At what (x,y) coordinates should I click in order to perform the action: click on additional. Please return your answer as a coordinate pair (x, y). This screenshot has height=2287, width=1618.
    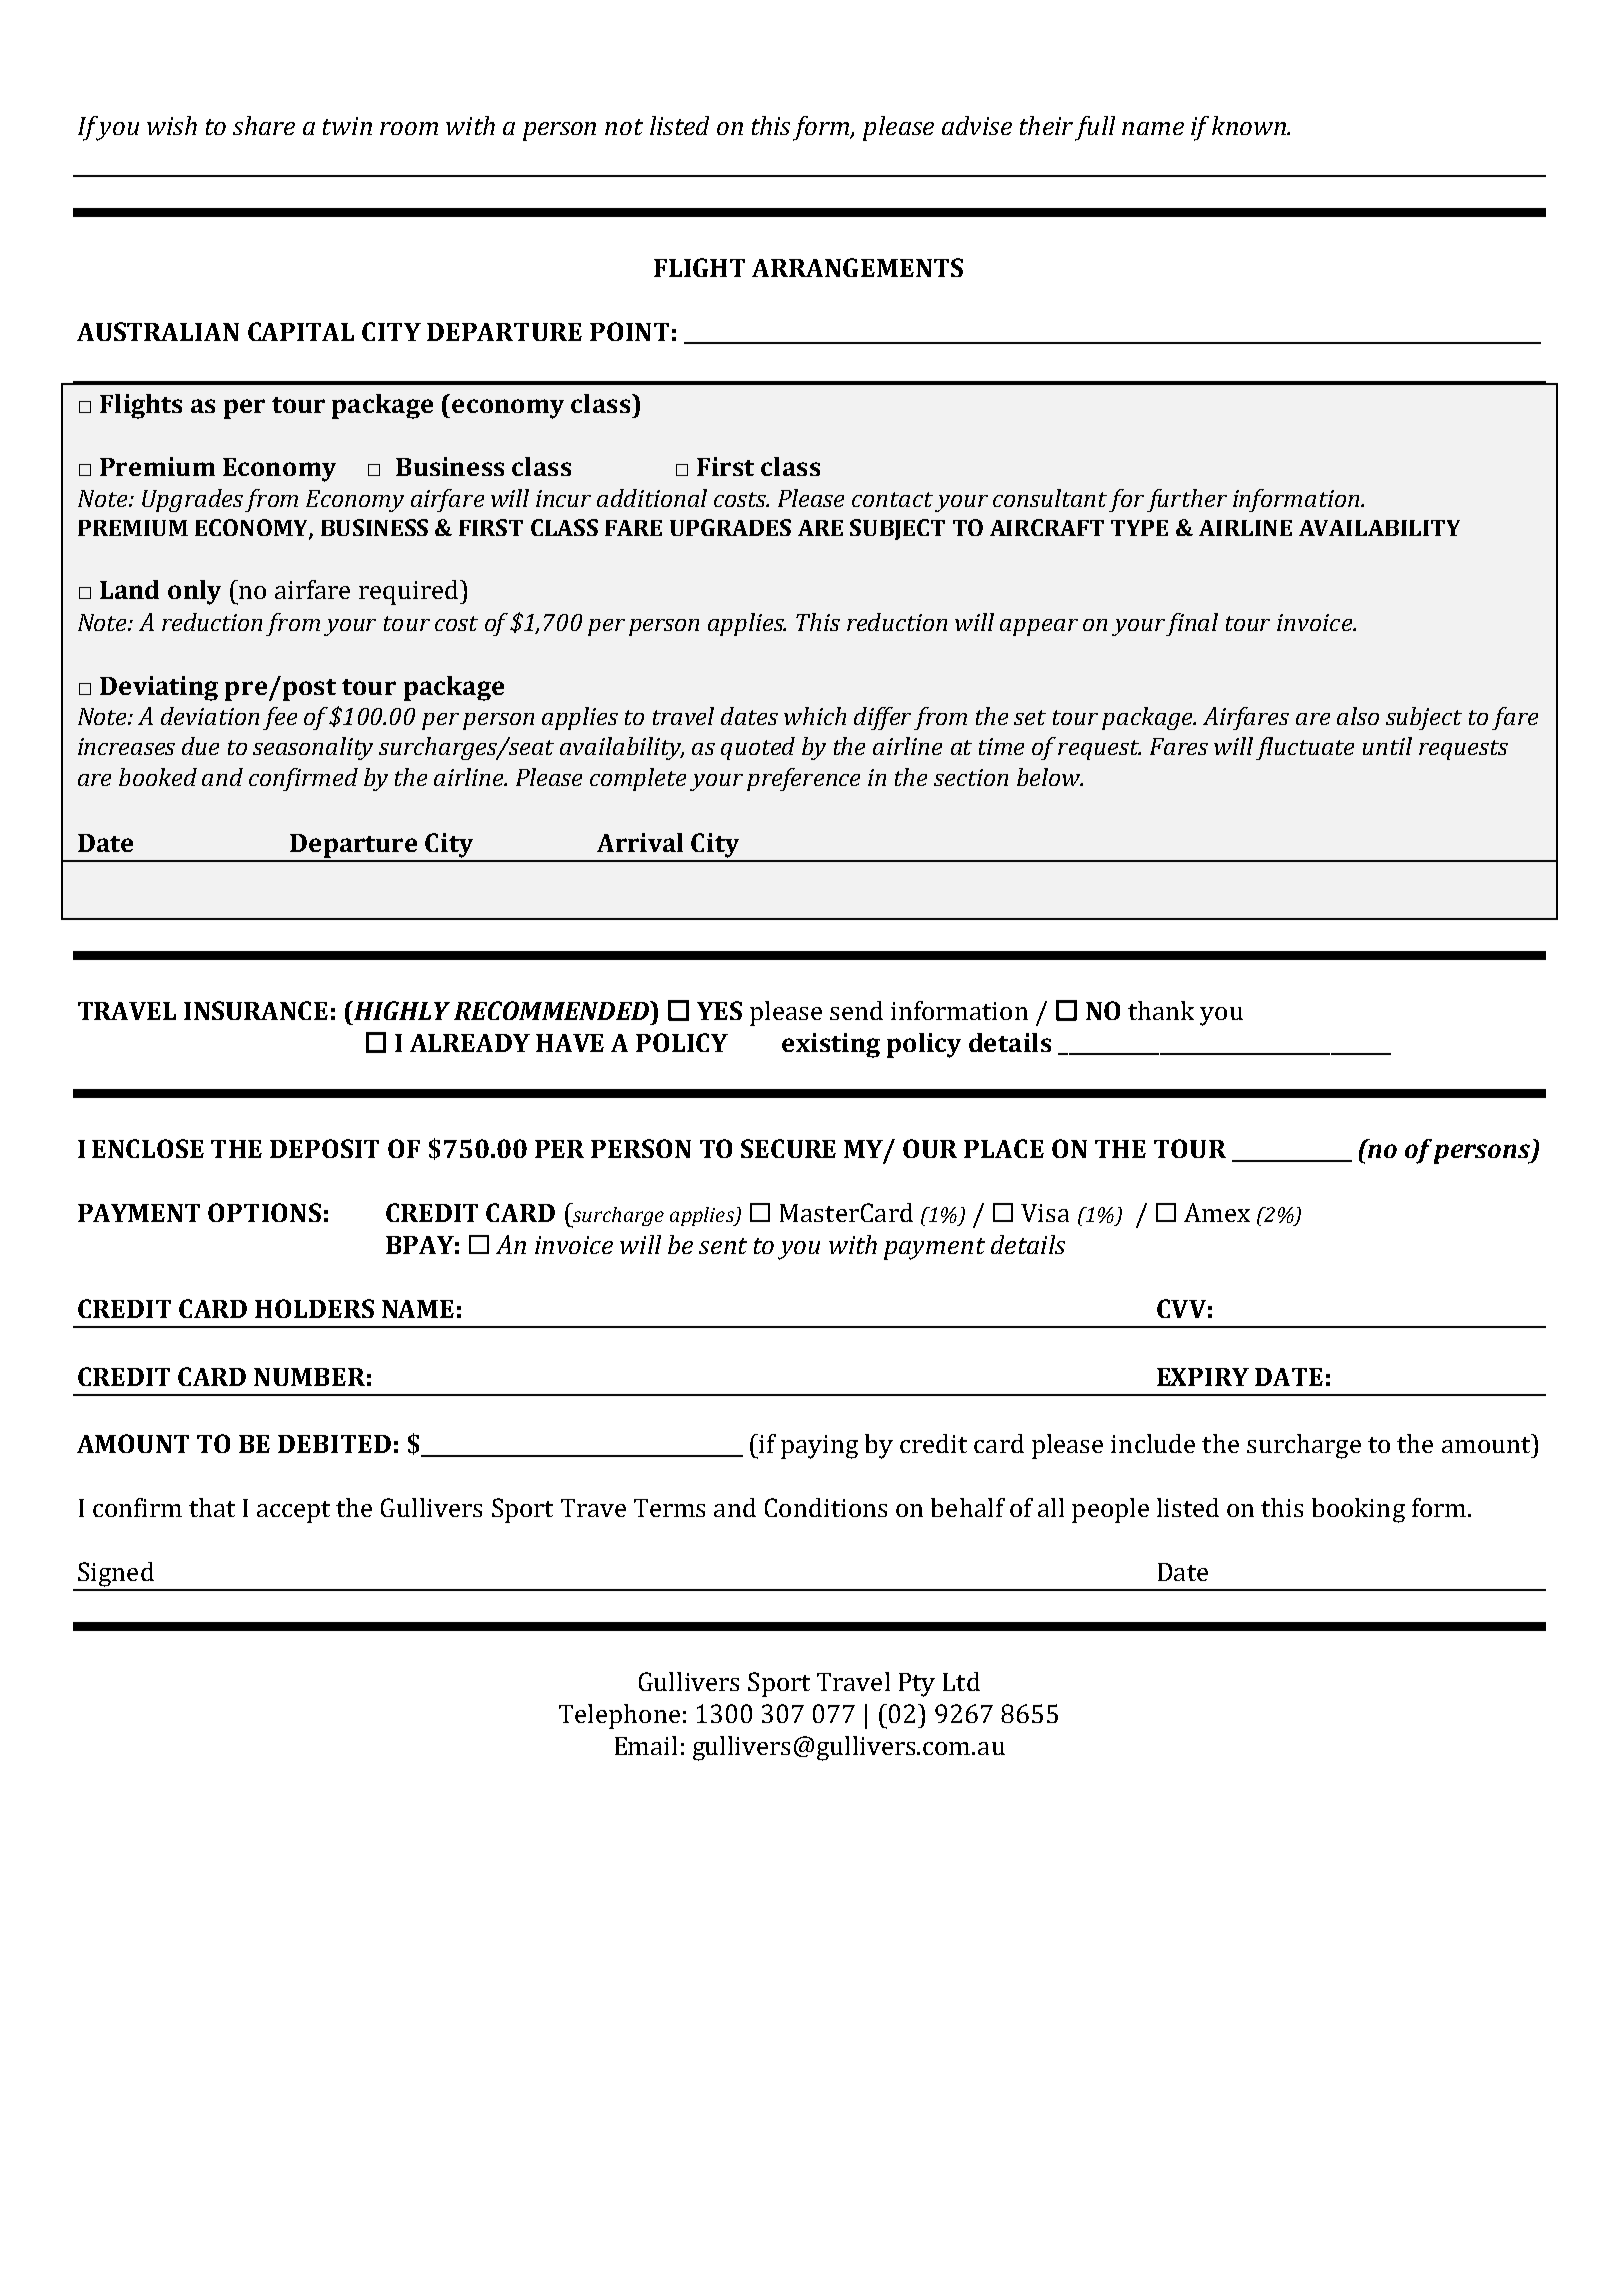
    Looking at the image, I should click on (652, 498).
